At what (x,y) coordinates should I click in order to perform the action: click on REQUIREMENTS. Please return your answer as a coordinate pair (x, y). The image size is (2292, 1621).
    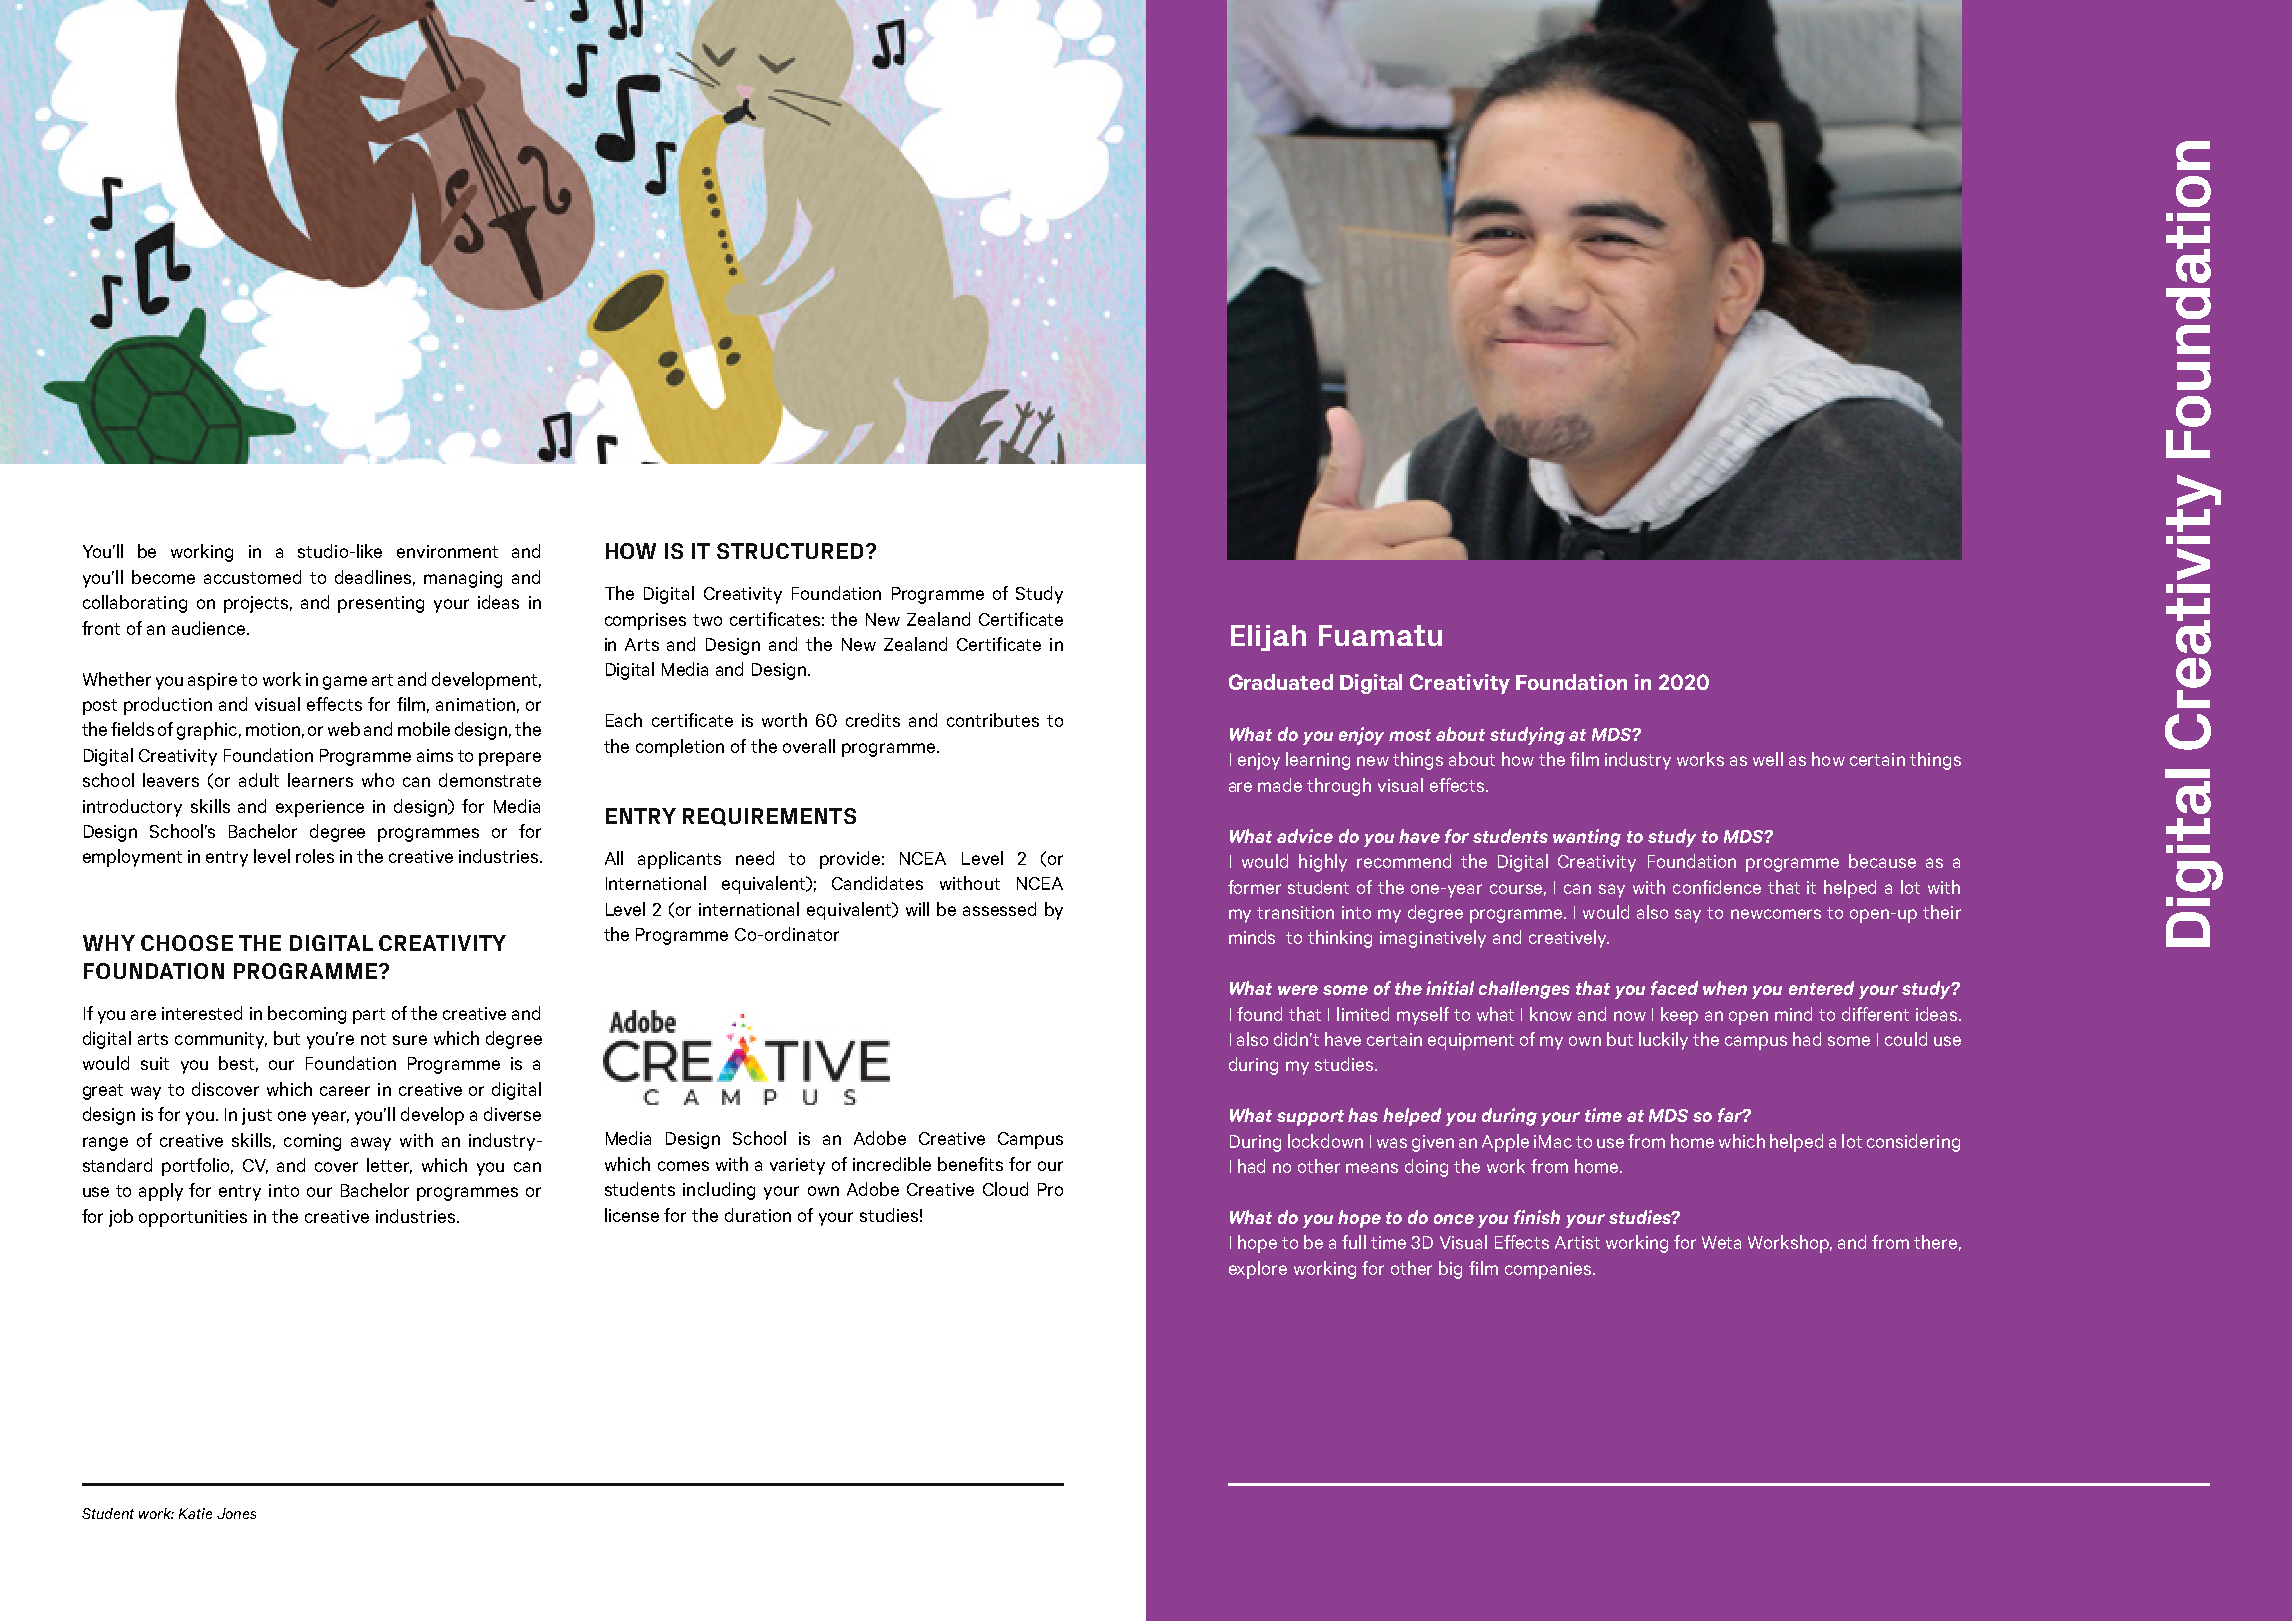
    Looking at the image, I should click on (769, 817).
